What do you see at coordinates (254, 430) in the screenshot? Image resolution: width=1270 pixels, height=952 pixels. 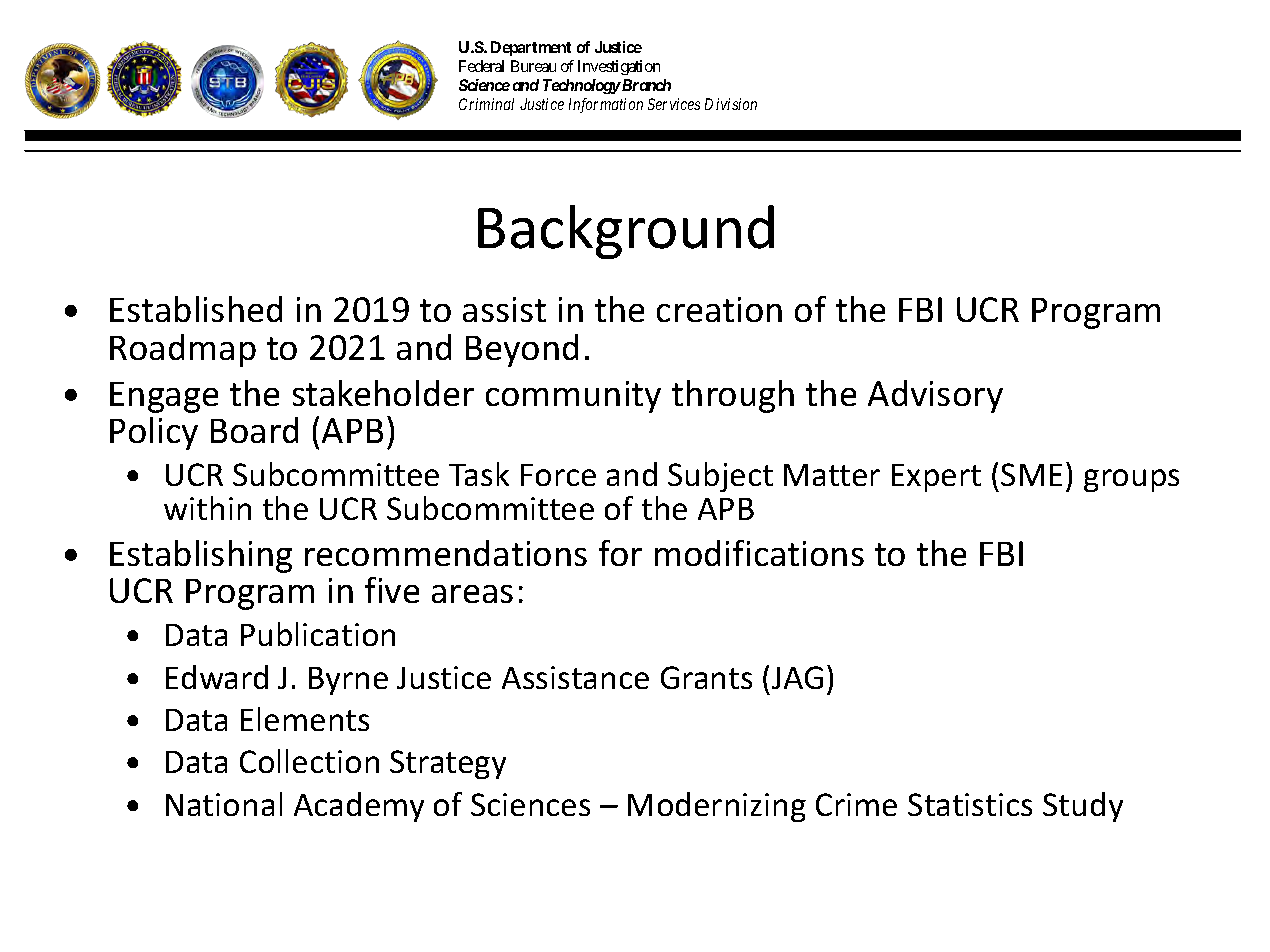 I see `Board` at bounding box center [254, 430].
